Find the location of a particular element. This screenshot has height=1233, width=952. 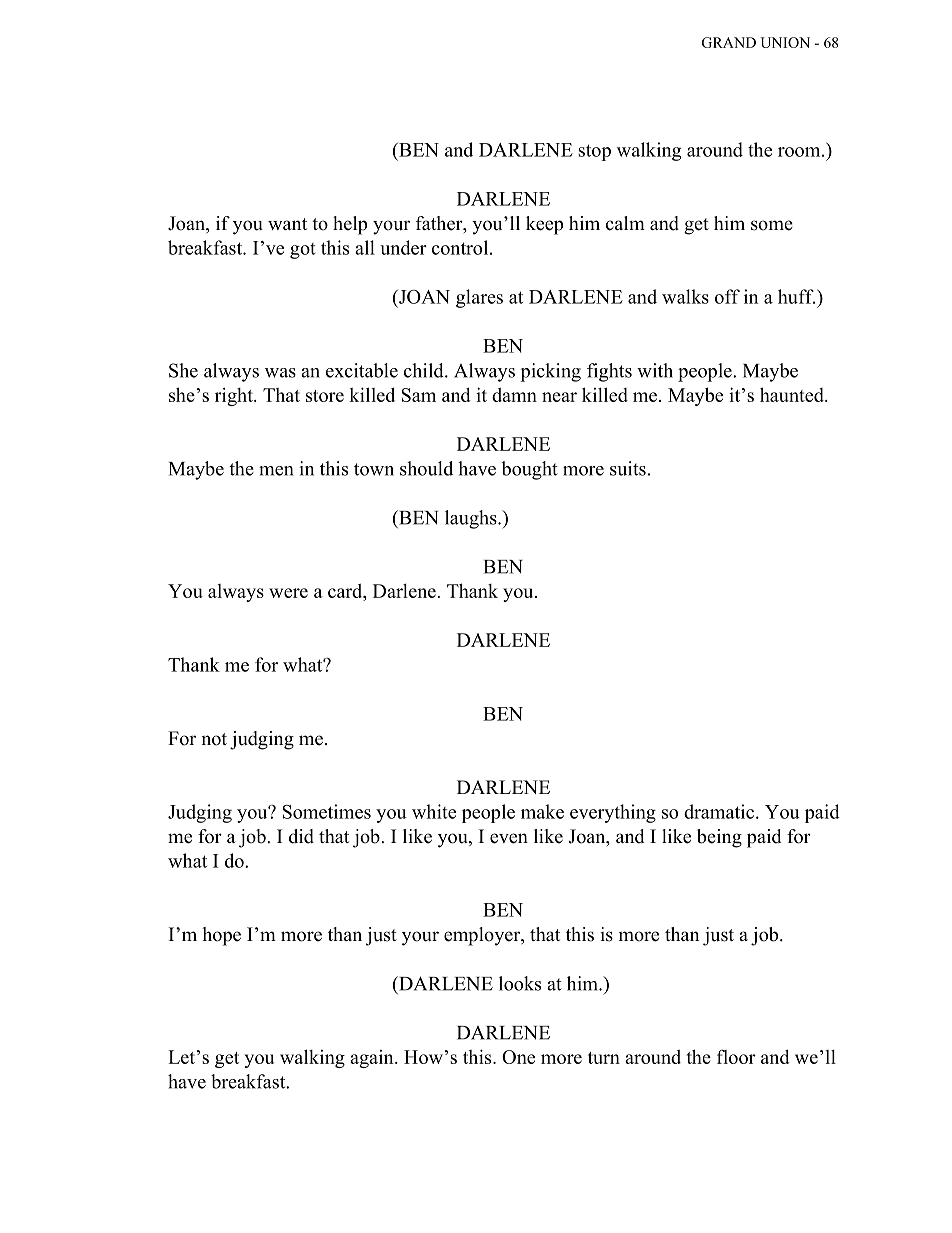

laughs is located at coordinates (472, 519).
